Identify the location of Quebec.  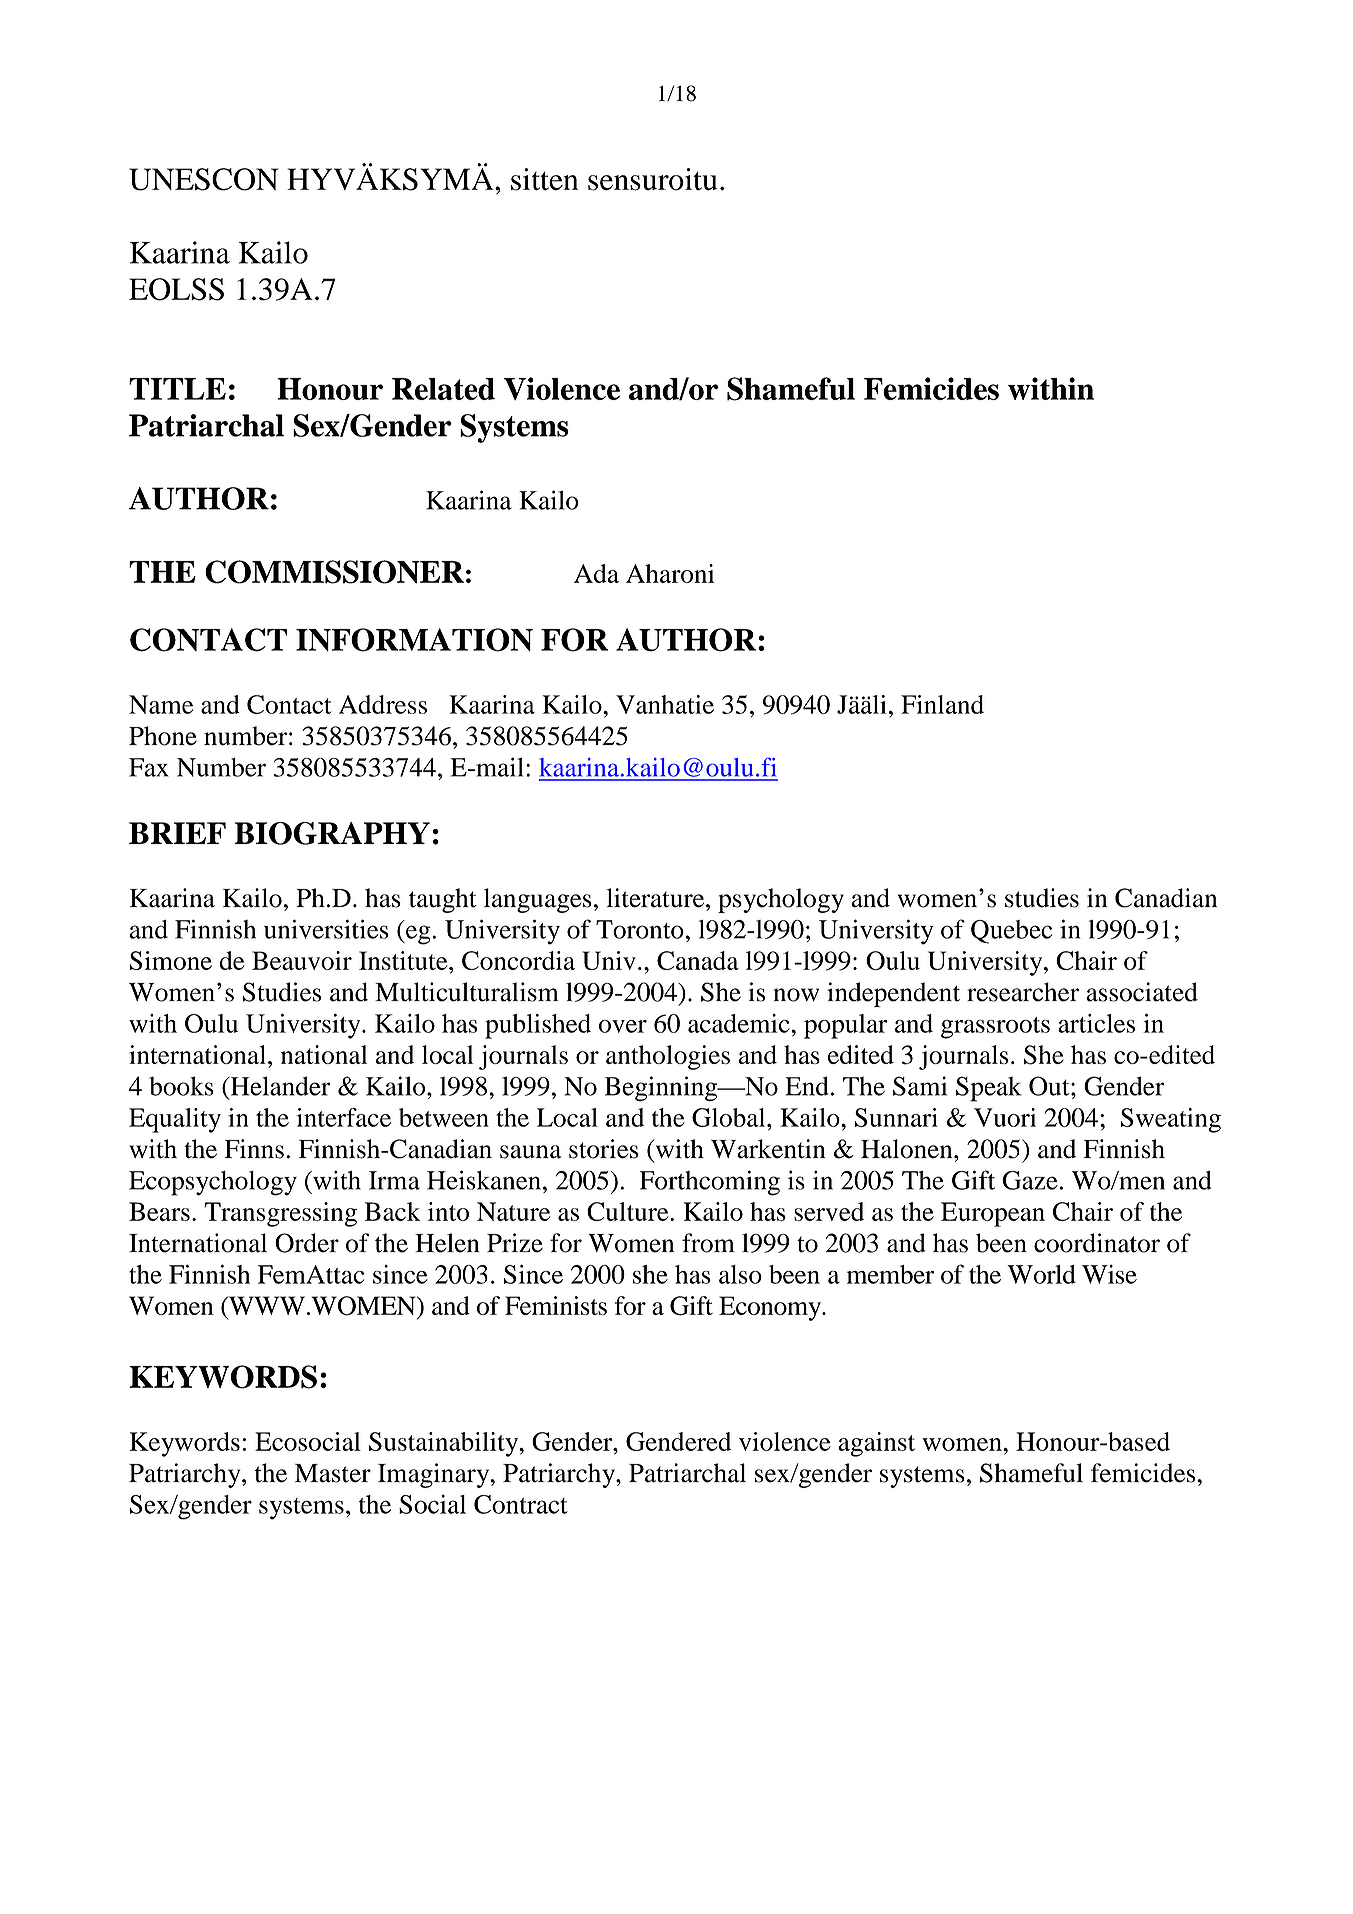
(1011, 932).
